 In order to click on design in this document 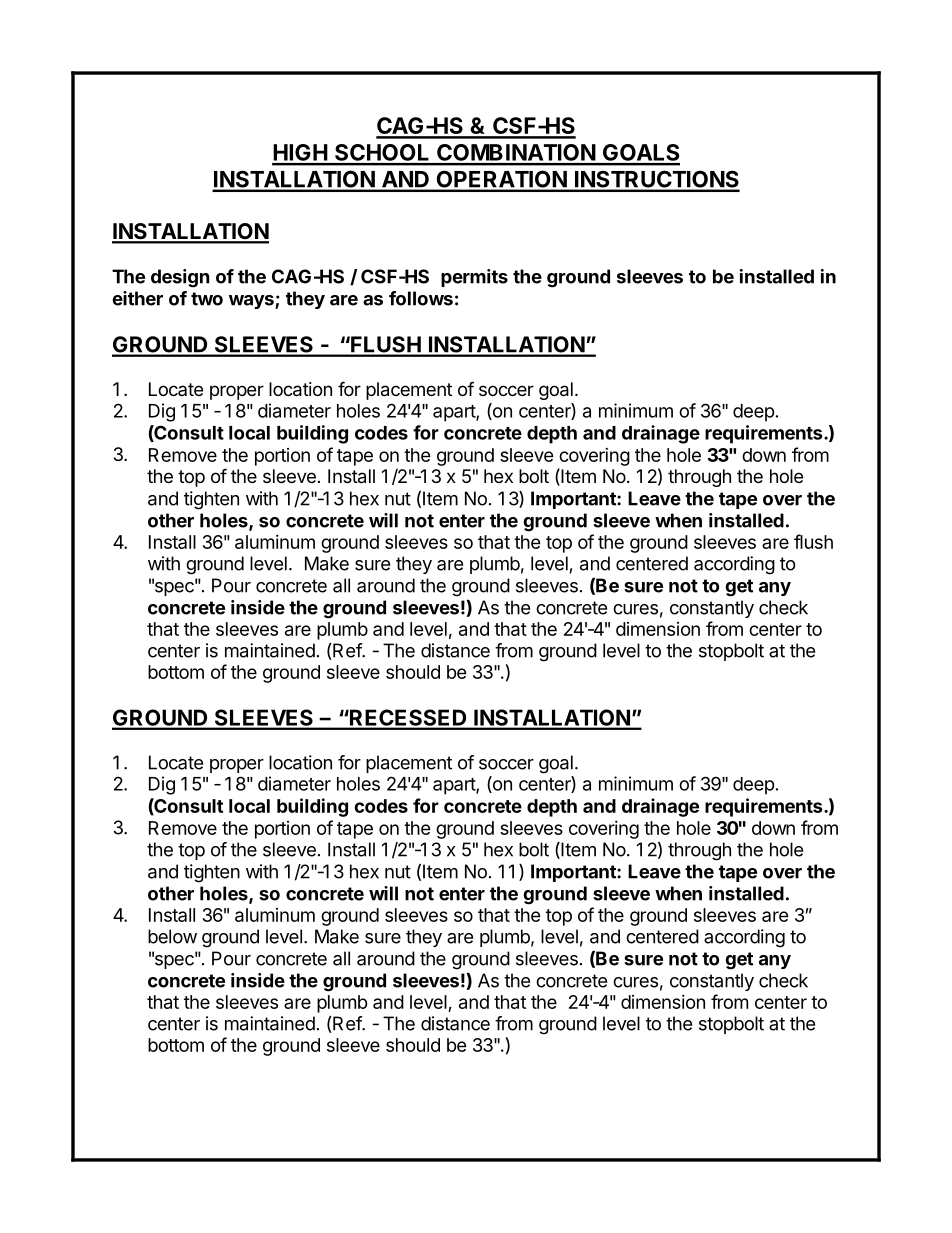, I will do `click(180, 278)`.
